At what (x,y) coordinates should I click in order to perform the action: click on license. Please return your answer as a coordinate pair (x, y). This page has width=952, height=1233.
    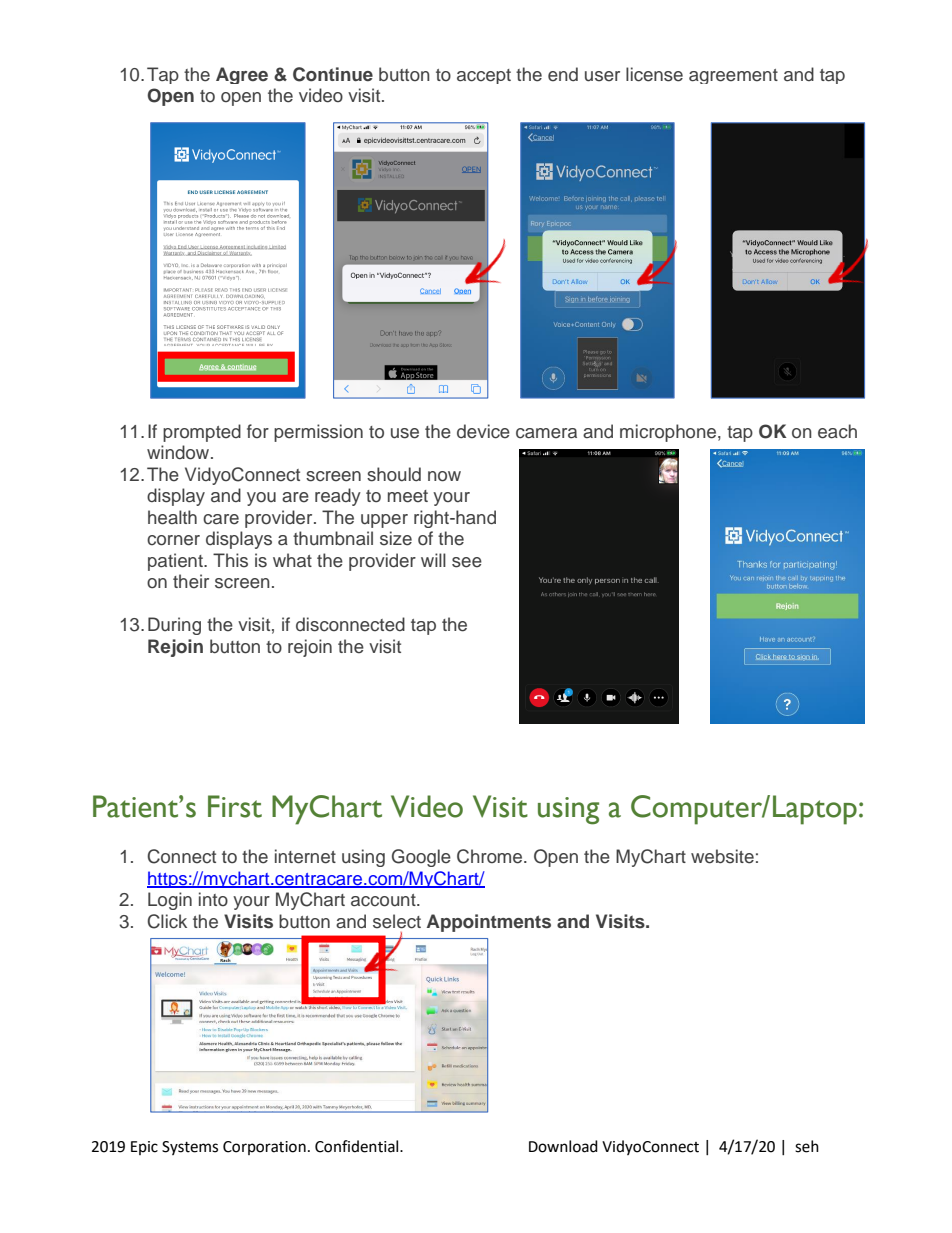
    Looking at the image, I should click on (654, 74).
